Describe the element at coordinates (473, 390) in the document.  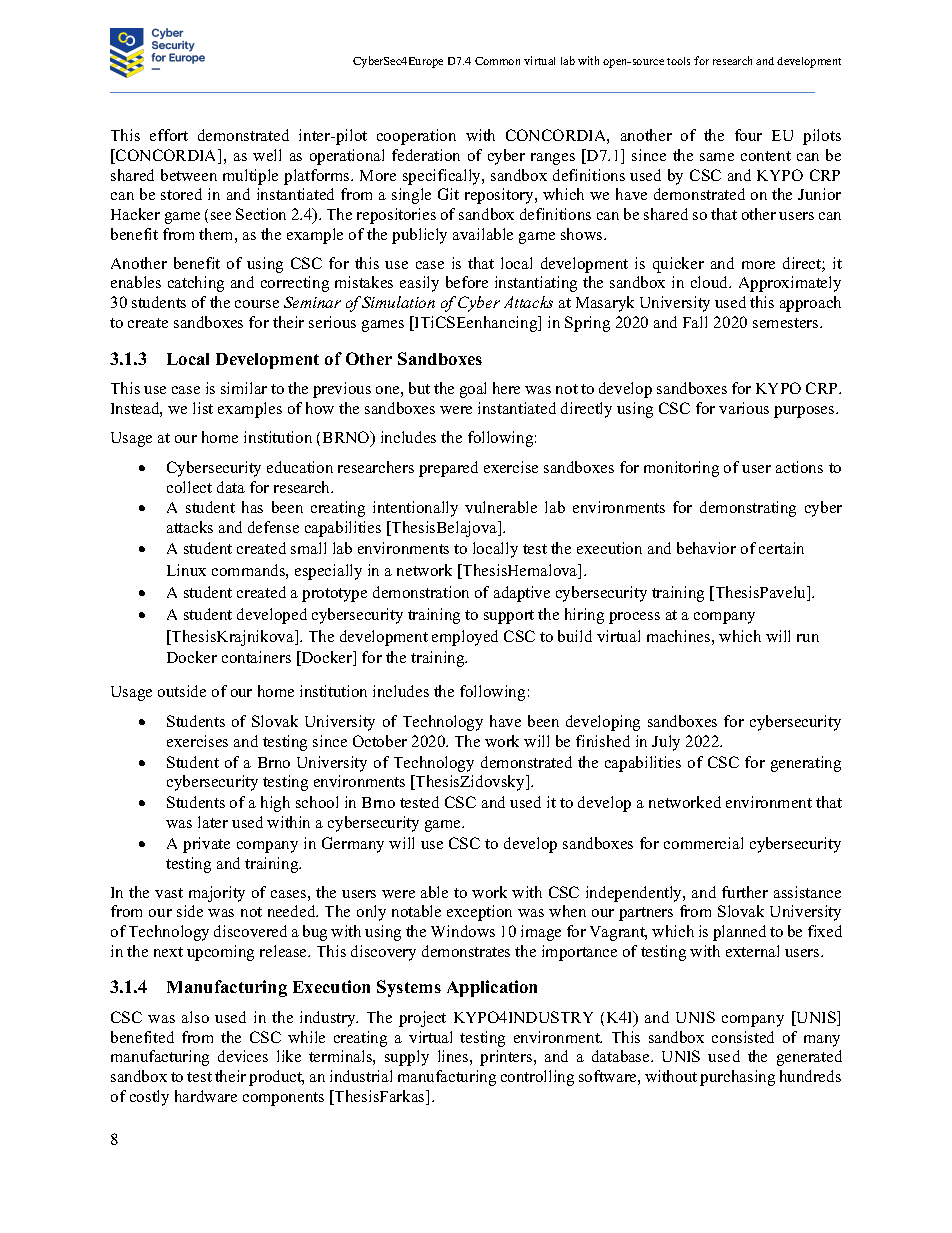
I see `goal` at that location.
